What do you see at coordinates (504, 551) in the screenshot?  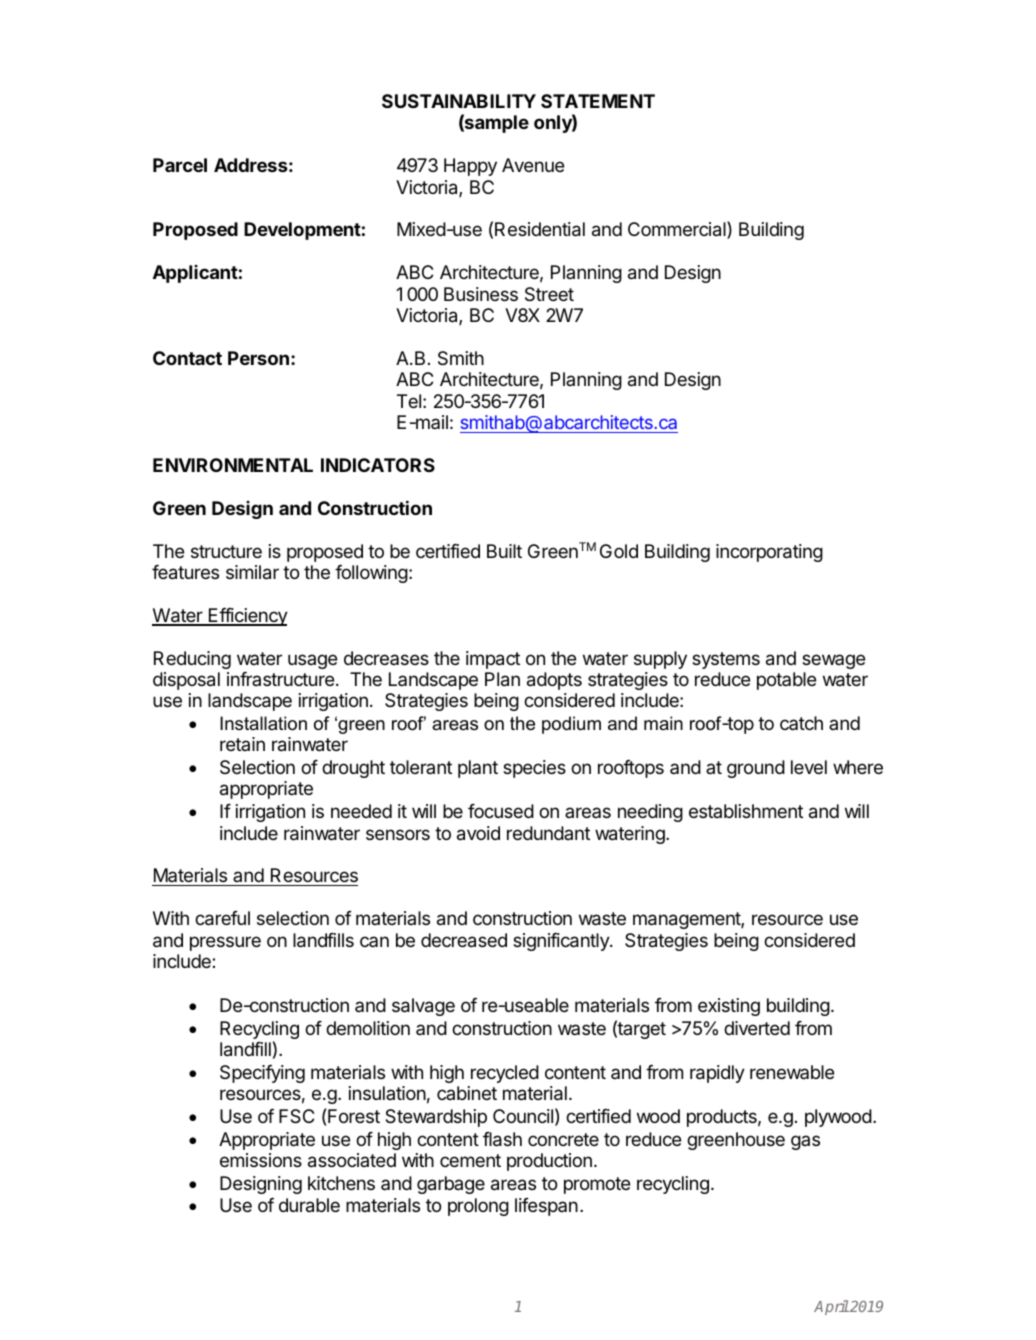 I see `Built` at bounding box center [504, 551].
